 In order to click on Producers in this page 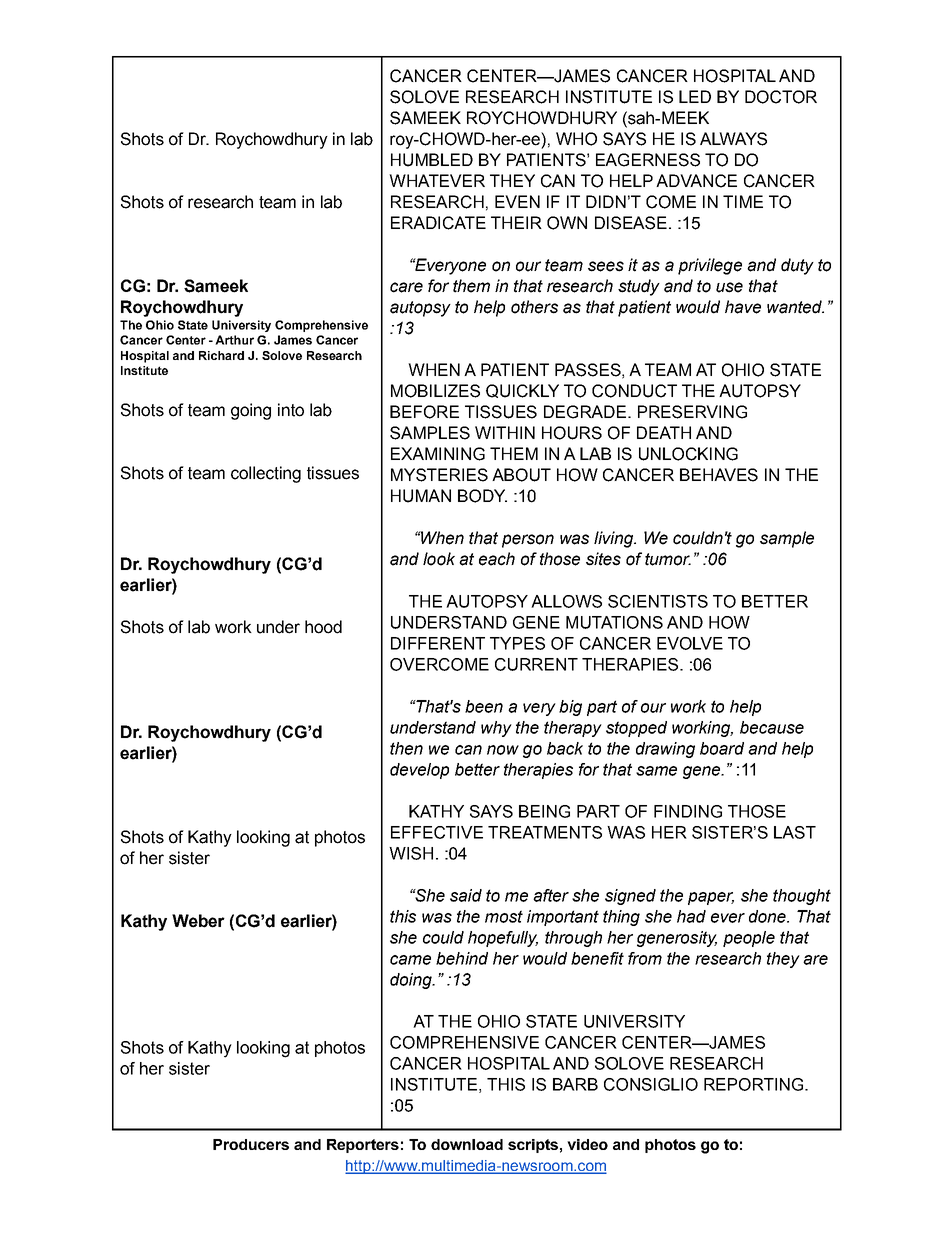, I will do `click(251, 1144)`.
